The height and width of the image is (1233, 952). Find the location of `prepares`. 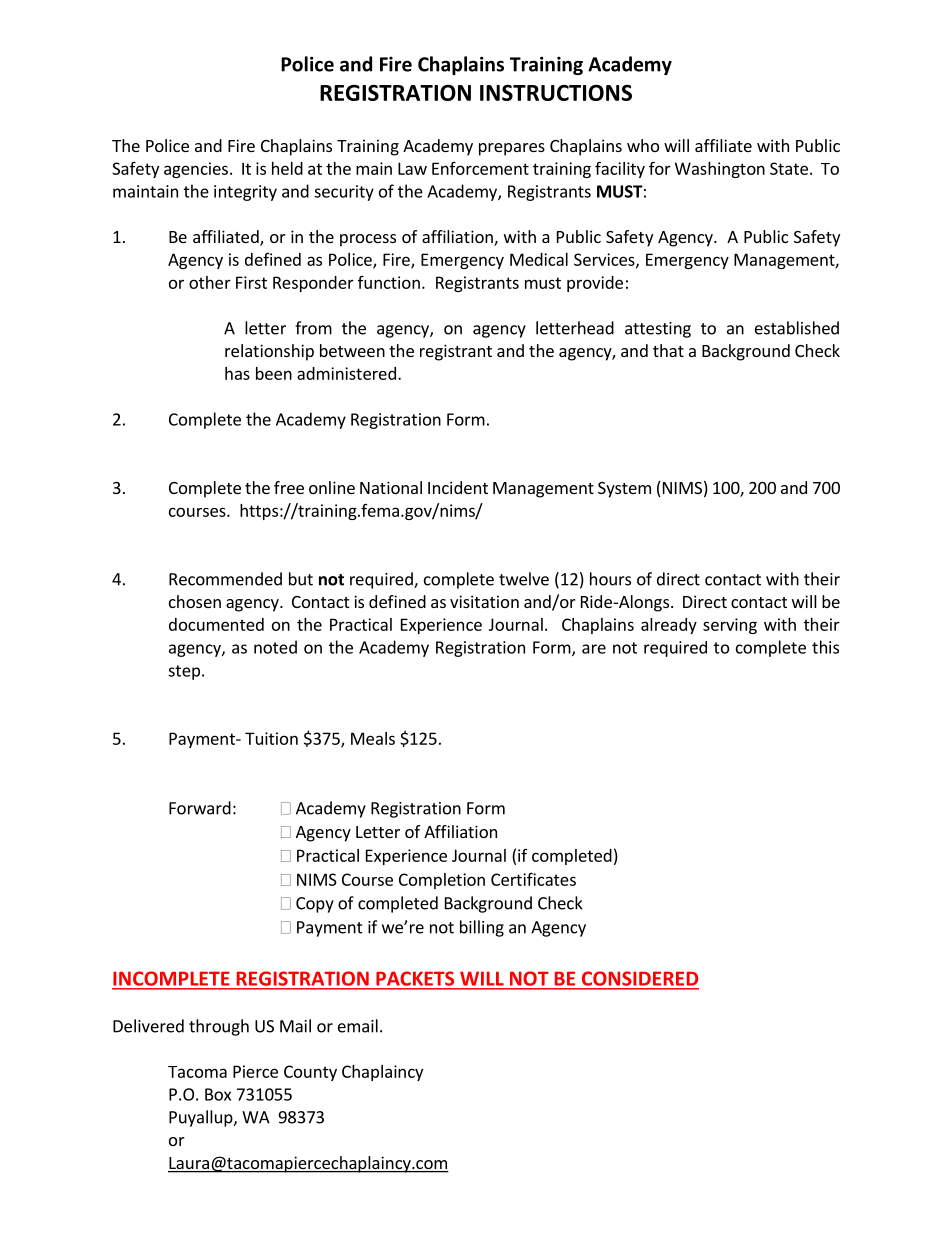

prepares is located at coordinates (512, 149).
